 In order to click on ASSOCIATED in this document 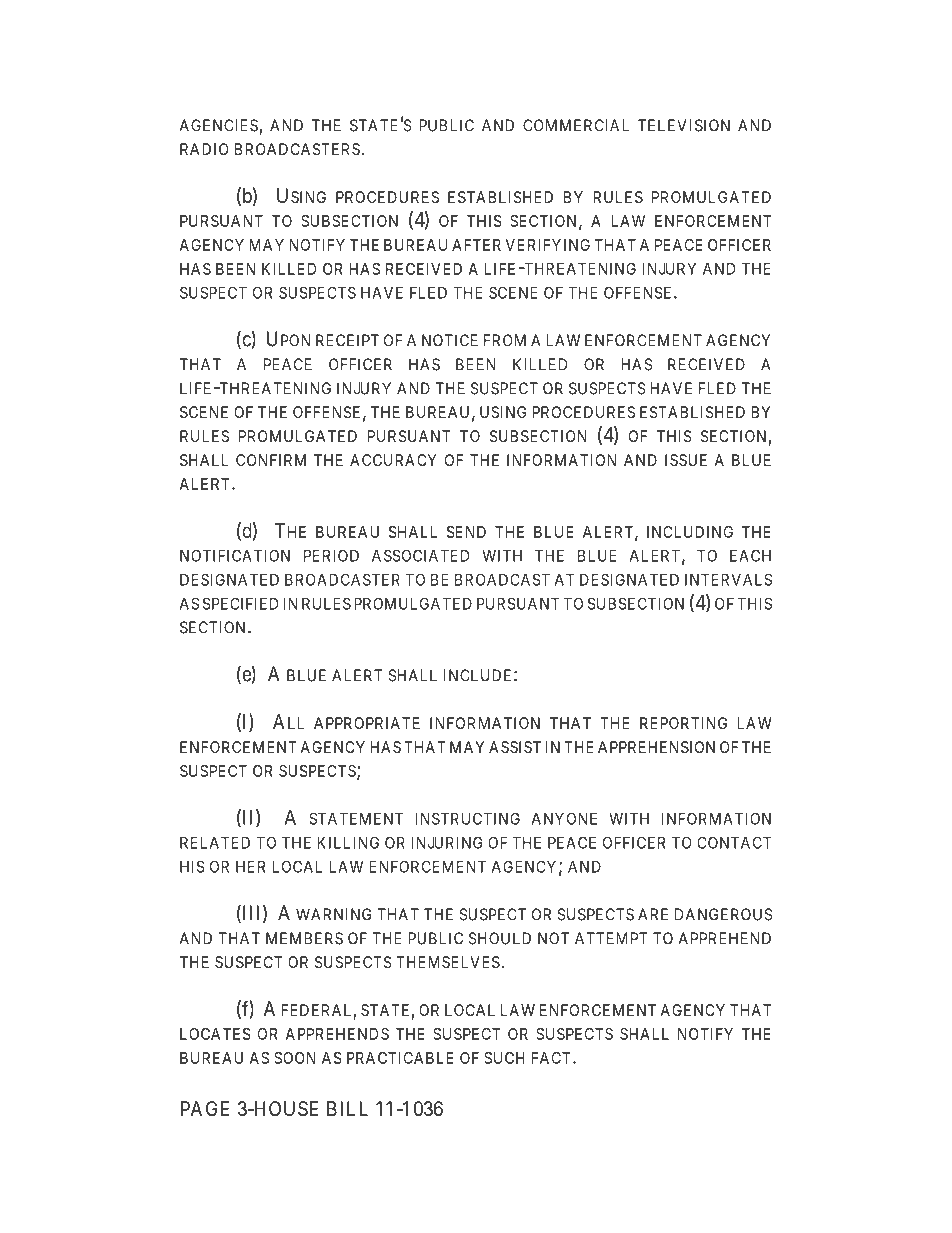, I will do `click(420, 555)`.
